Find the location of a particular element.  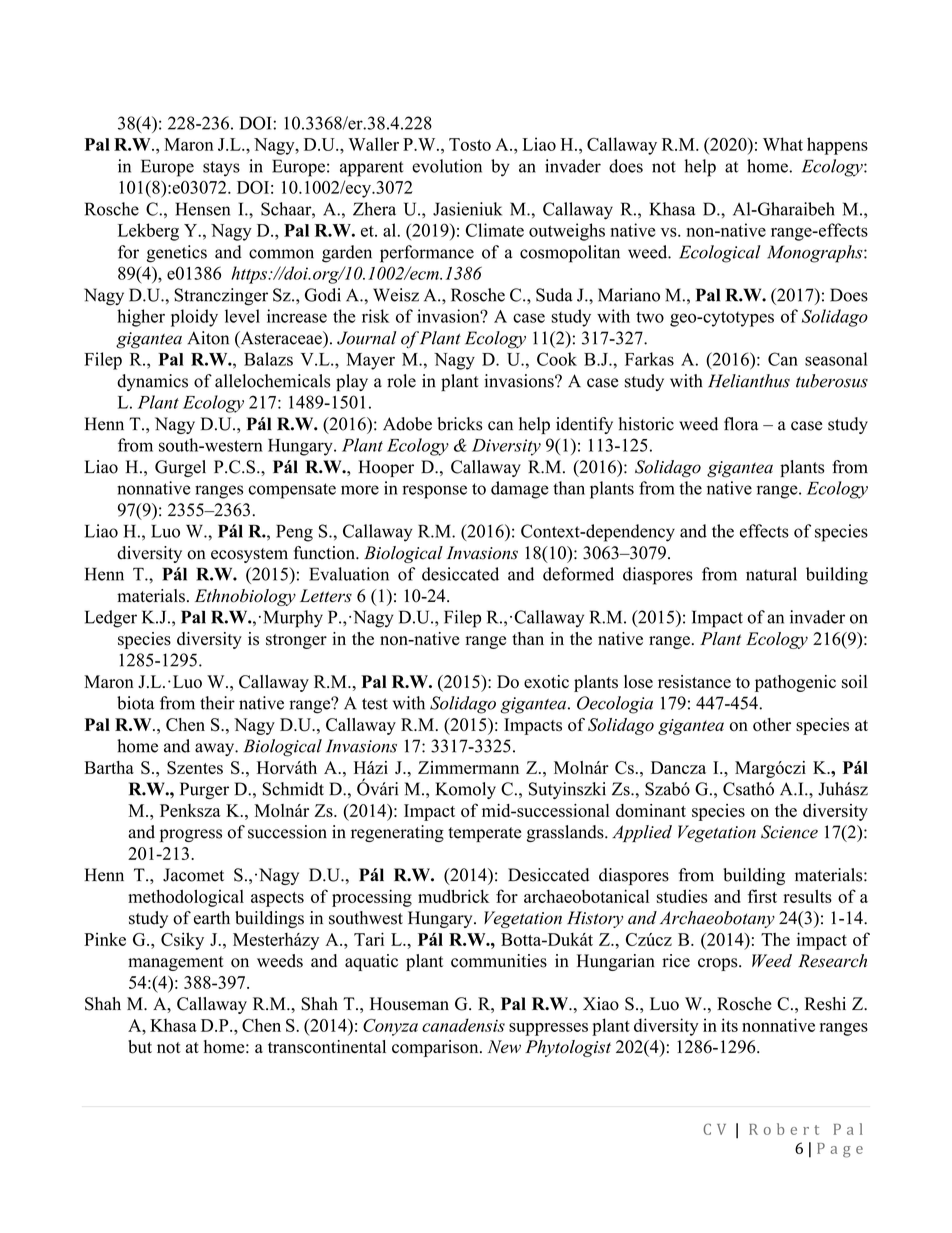

but is located at coordinates (140, 1047).
